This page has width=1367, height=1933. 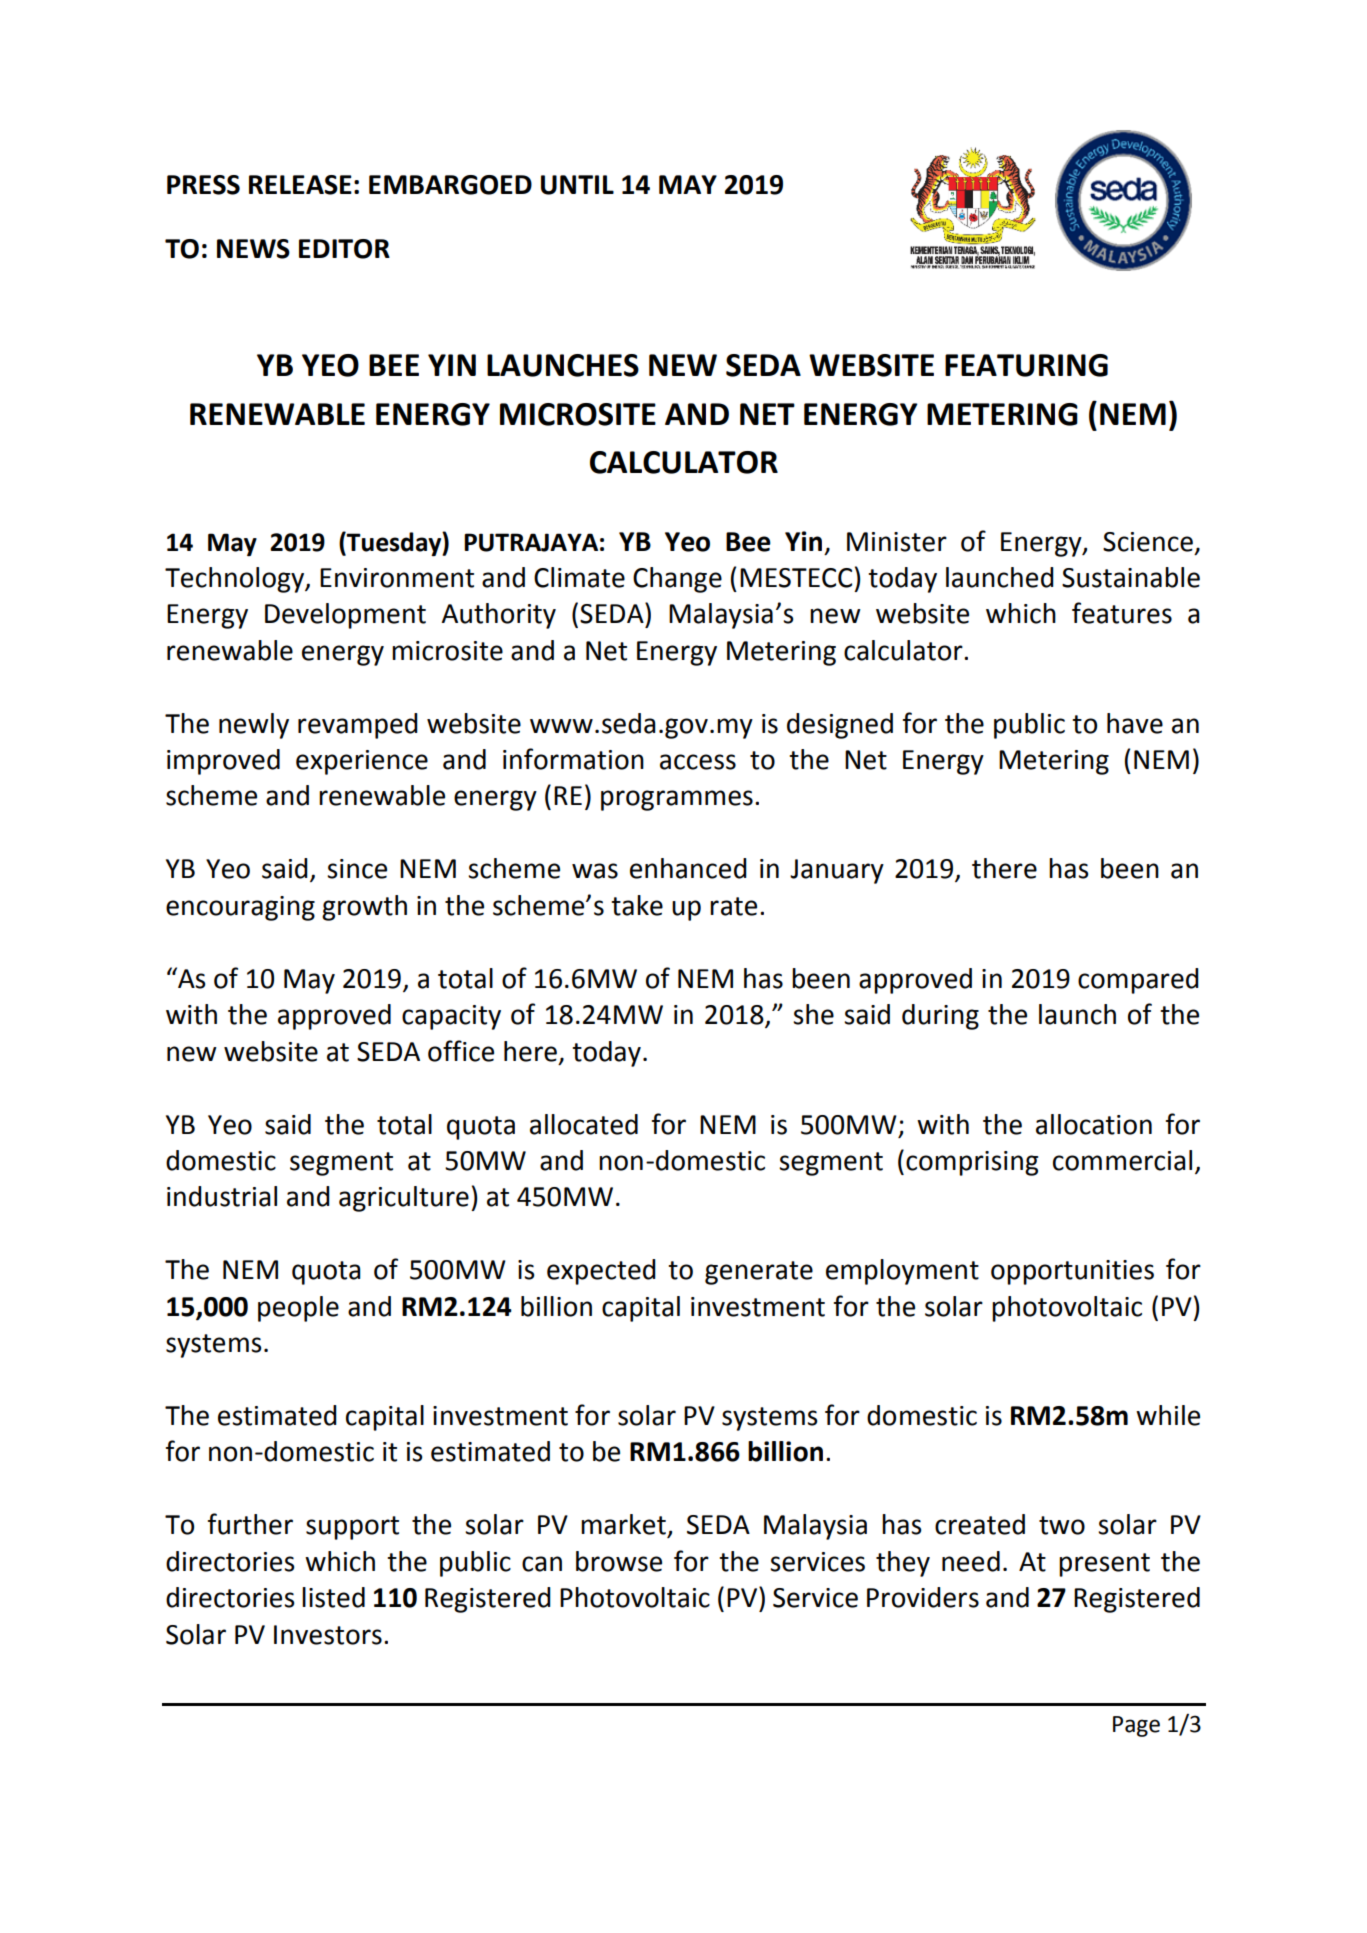 I want to click on Investors, so click(x=328, y=1635).
